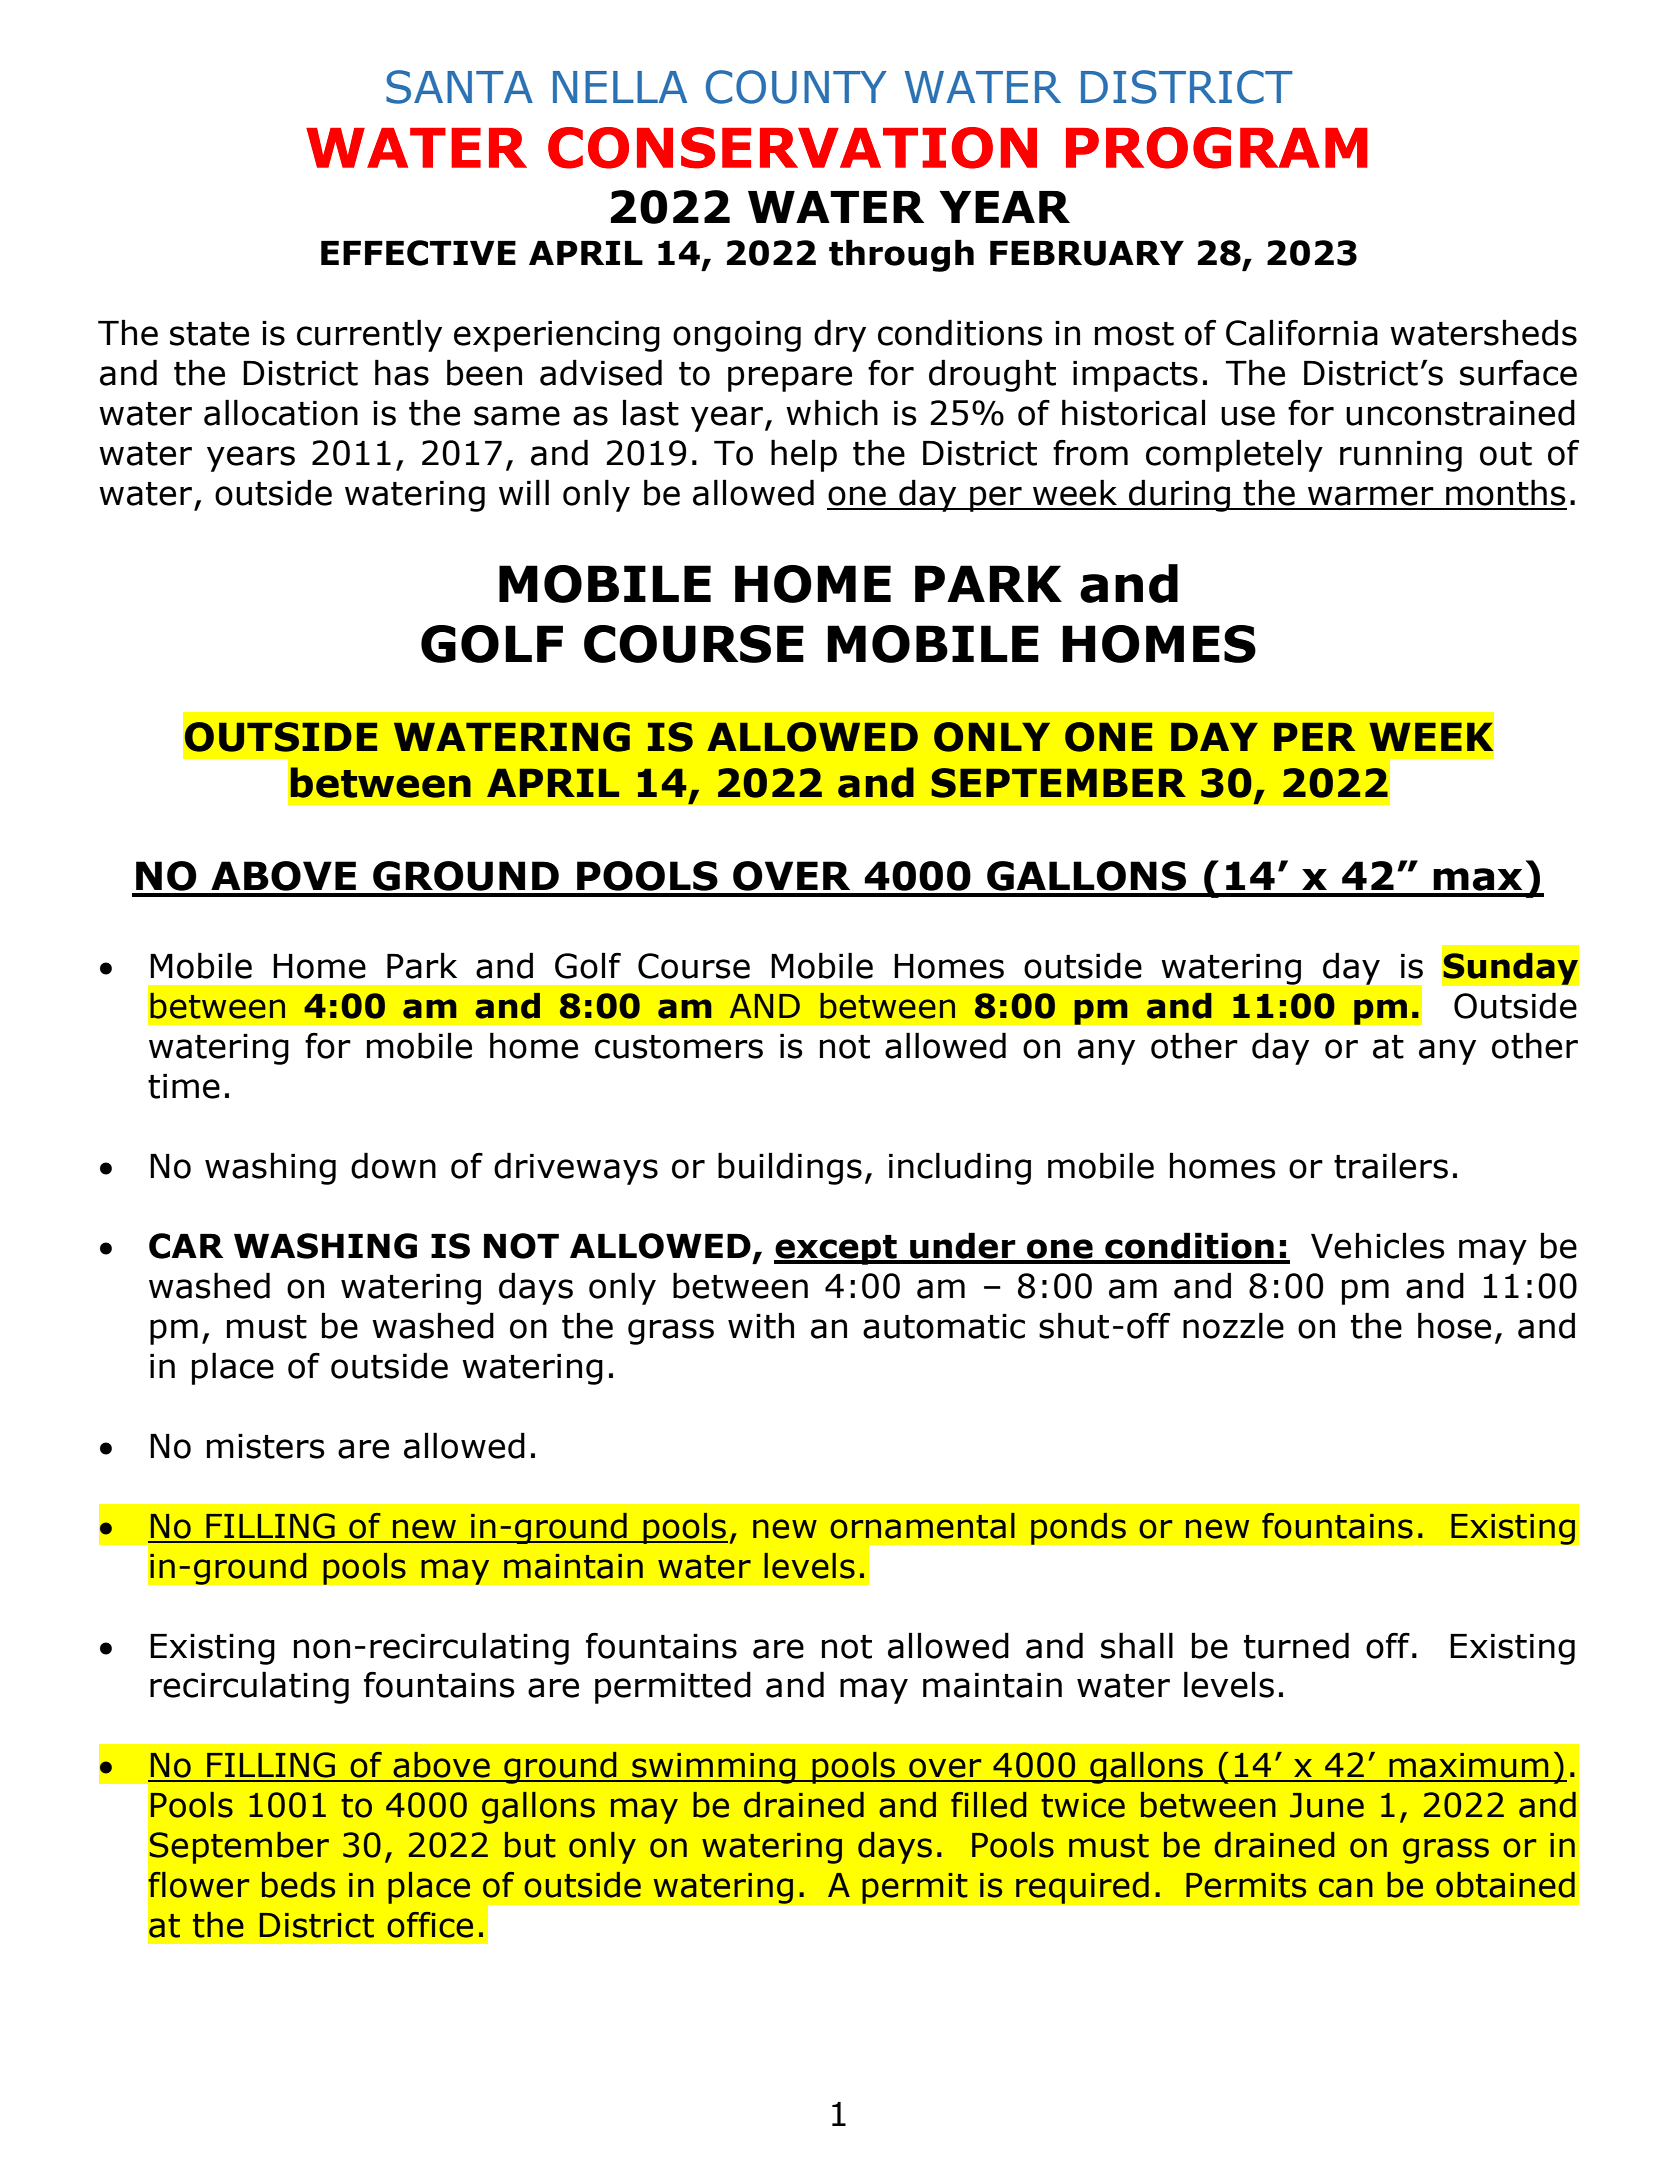  I want to click on PROGRAM, so click(1217, 148).
